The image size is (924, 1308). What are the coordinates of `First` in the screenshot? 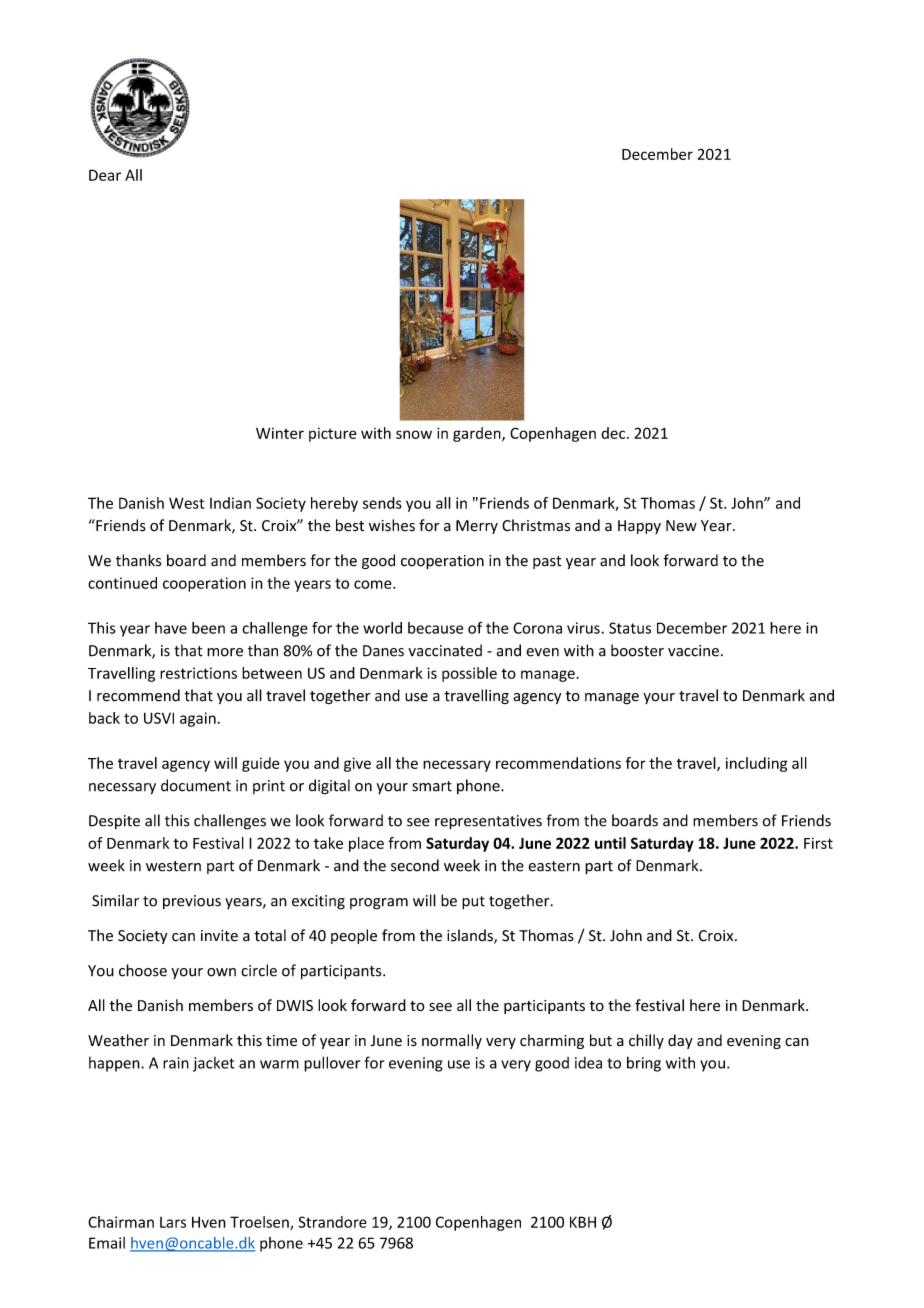 It's located at (818, 843).
